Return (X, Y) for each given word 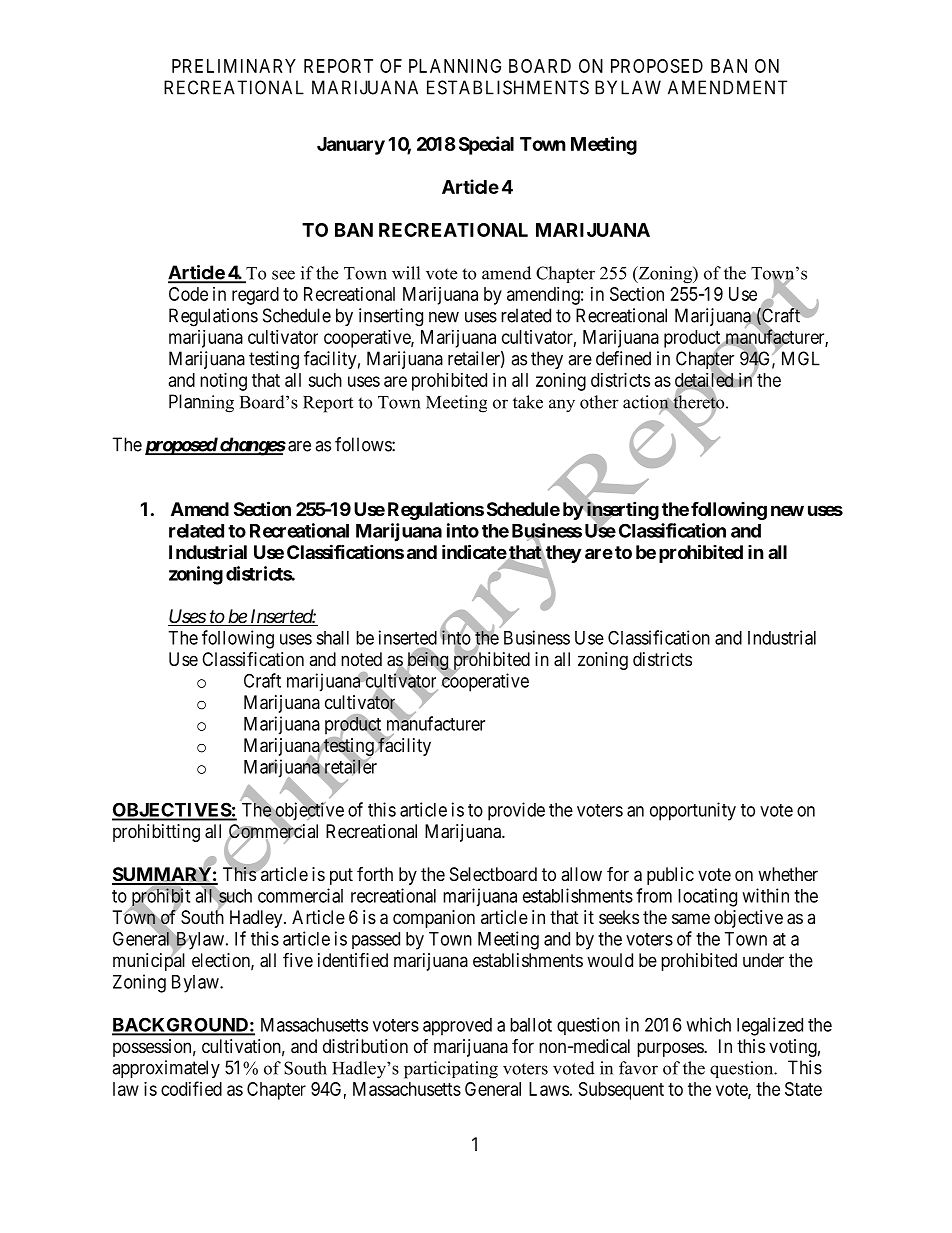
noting (223, 382)
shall (332, 638)
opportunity (693, 811)
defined (623, 358)
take (528, 402)
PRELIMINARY (234, 66)
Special (486, 145)
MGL (801, 358)
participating (451, 1070)
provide (516, 811)
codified (191, 1088)
